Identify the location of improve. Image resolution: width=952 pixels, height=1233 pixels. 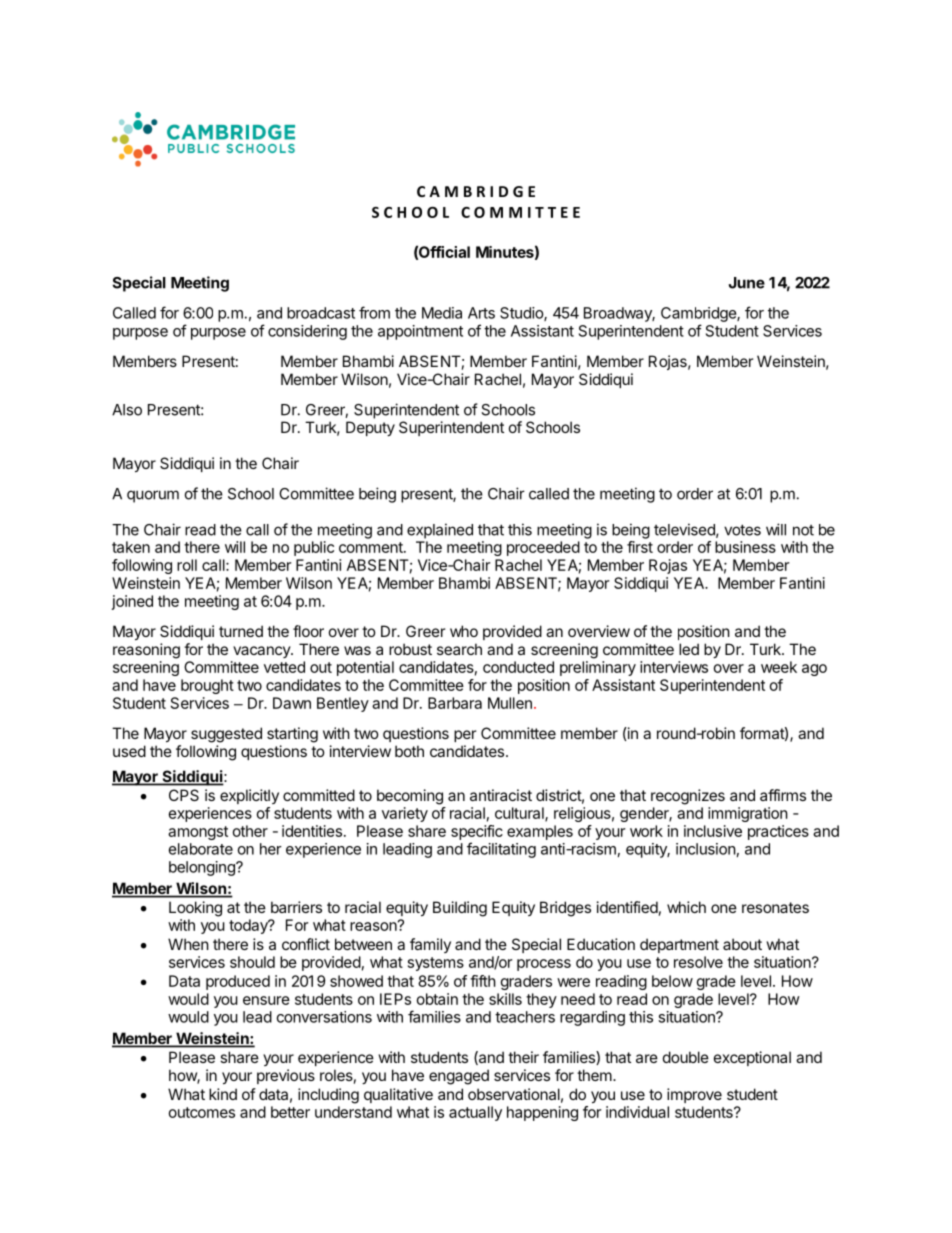
(694, 1095).
